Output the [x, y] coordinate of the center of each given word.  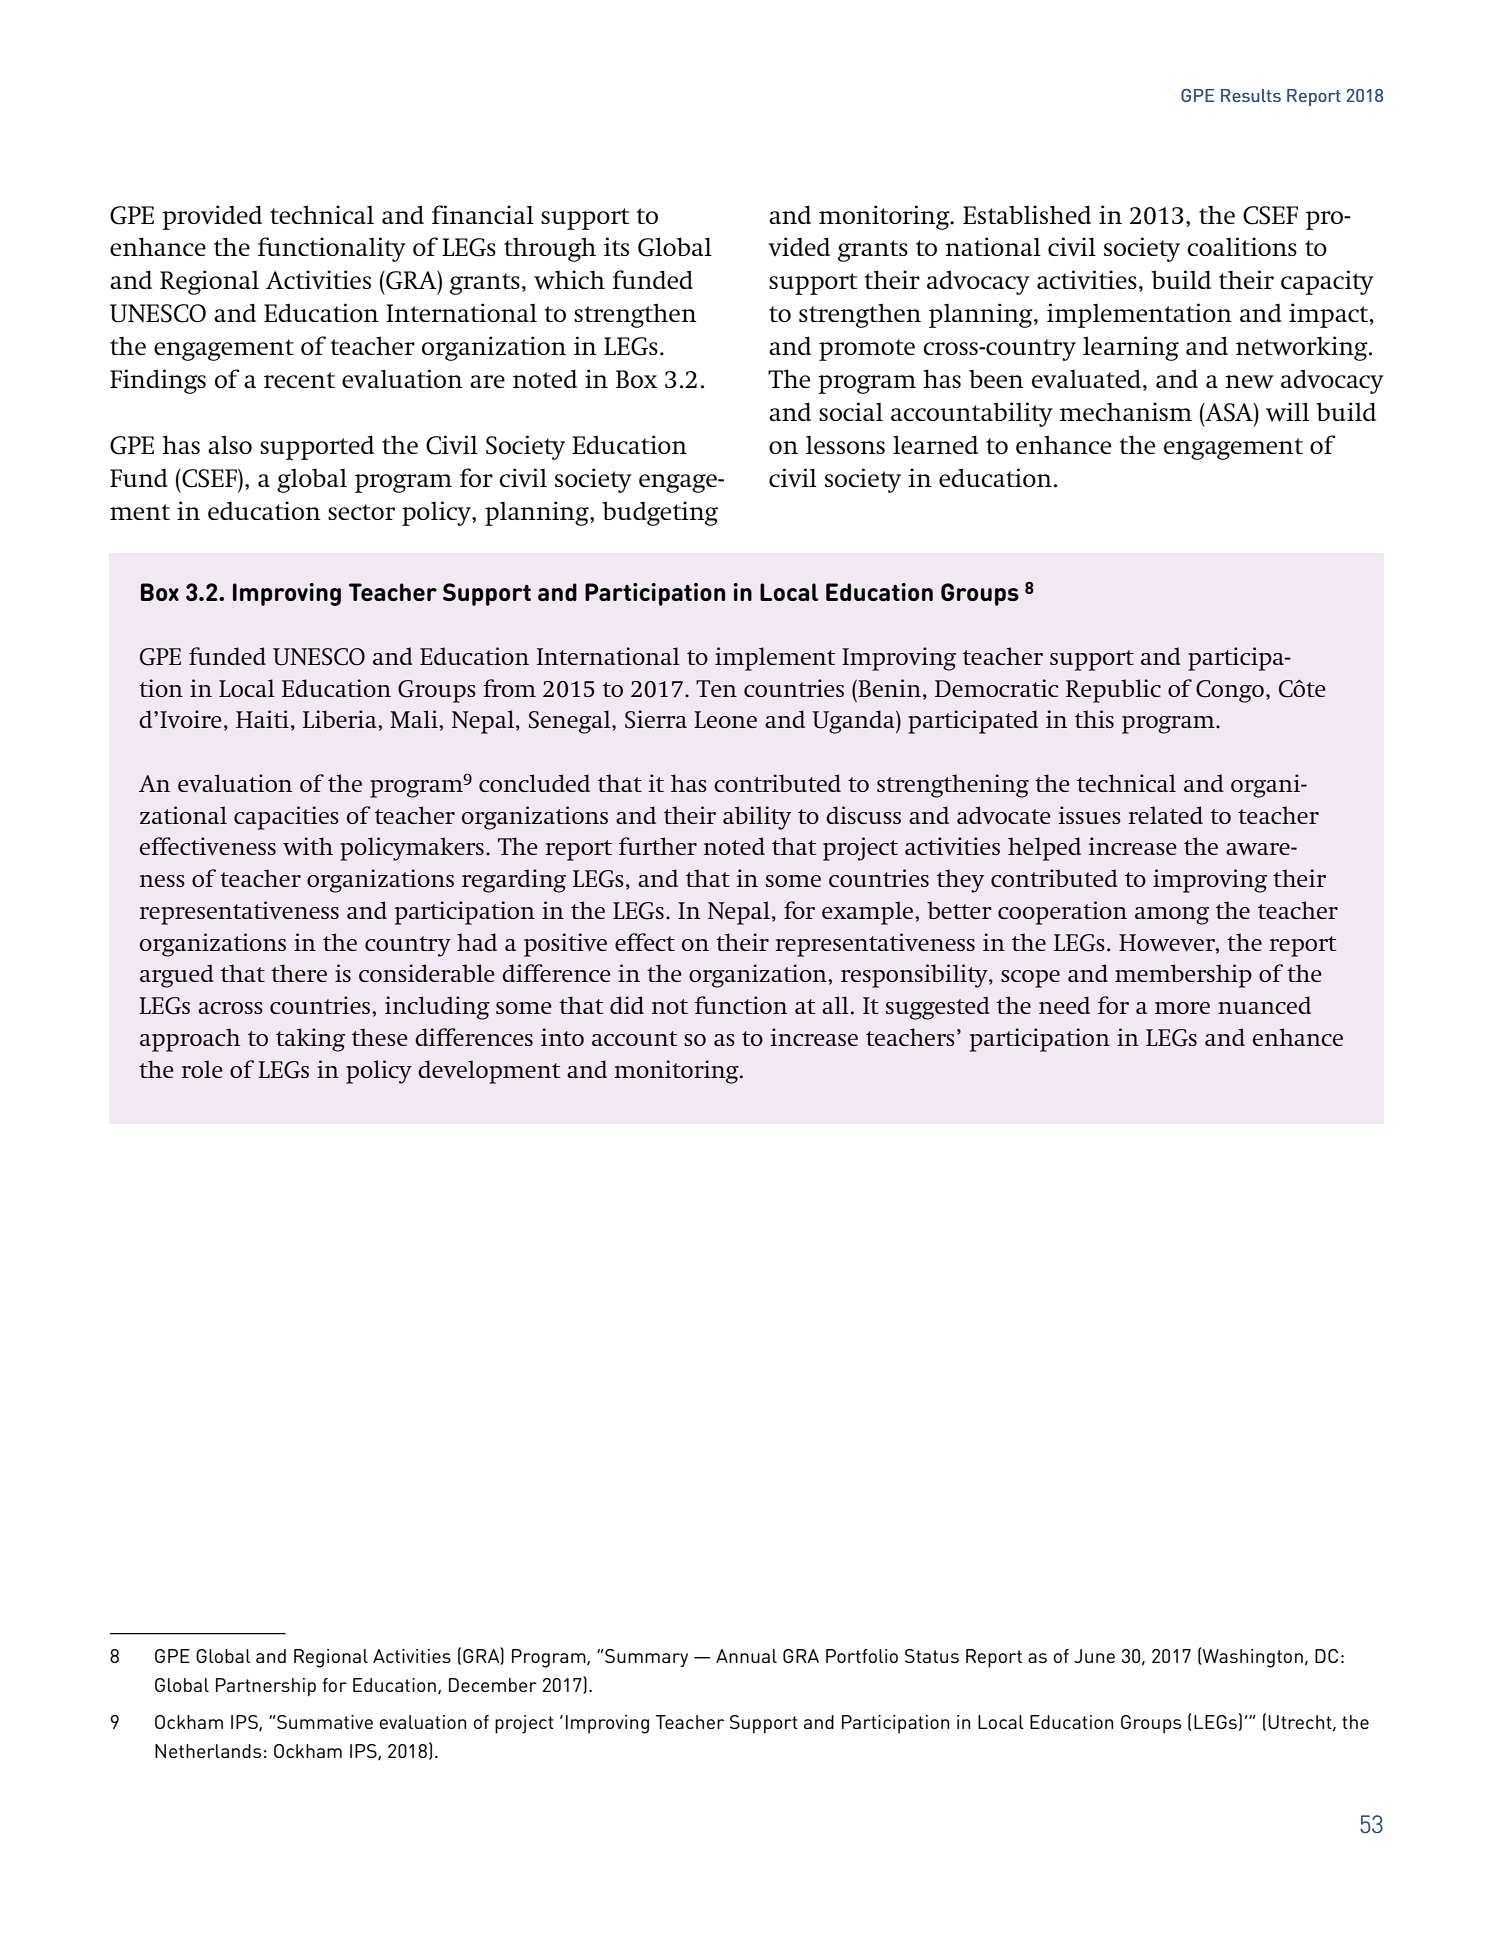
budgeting [660, 513]
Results [1251, 95]
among [1172, 916]
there [299, 973]
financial [483, 214]
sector [361, 512]
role [202, 1069]
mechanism [1126, 411]
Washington [1253, 1658]
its [616, 246]
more [1182, 1008]
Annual [746, 1656]
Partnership [266, 1687]
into [562, 1037]
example [869, 913]
